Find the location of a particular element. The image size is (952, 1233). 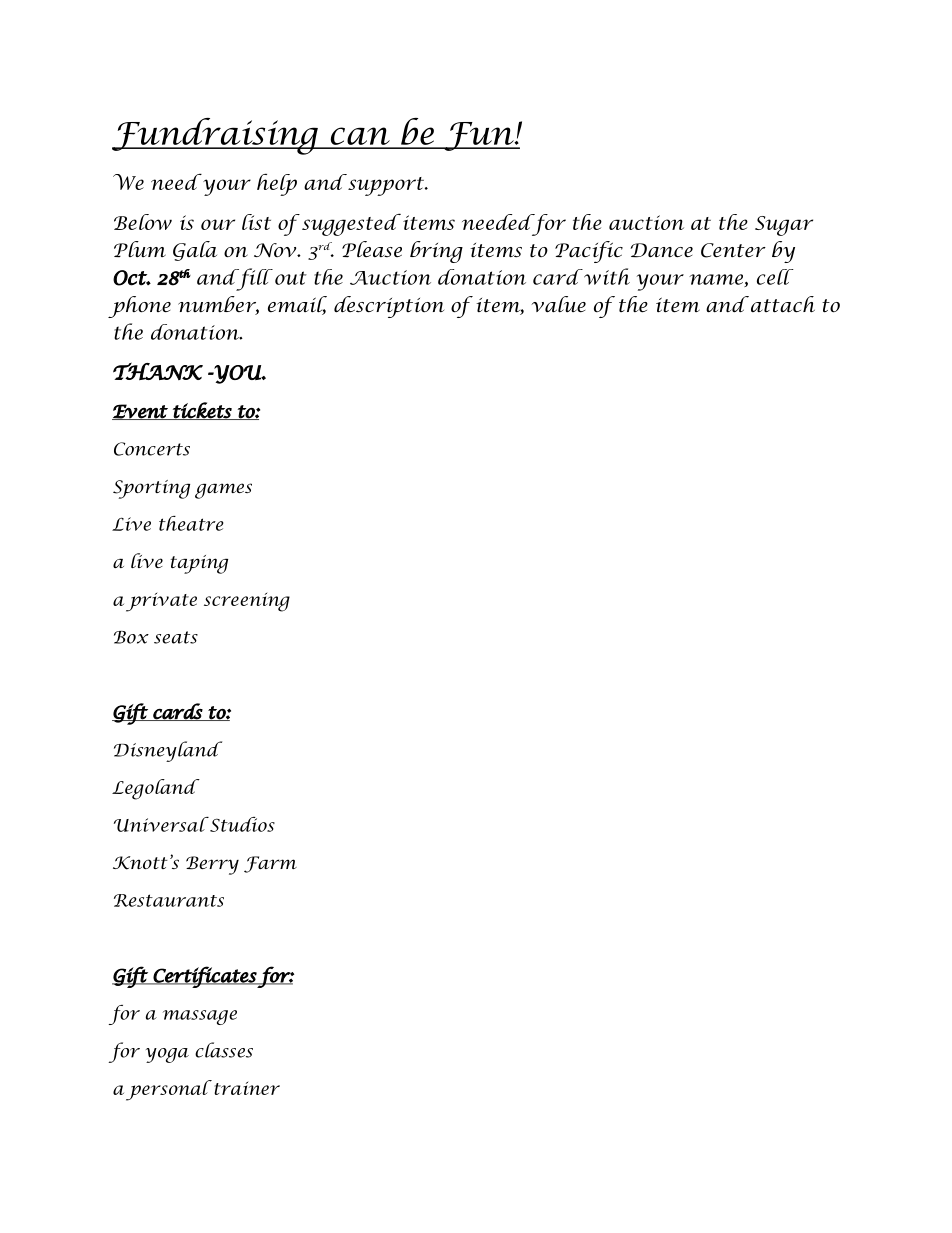

support is located at coordinates (386, 185).
